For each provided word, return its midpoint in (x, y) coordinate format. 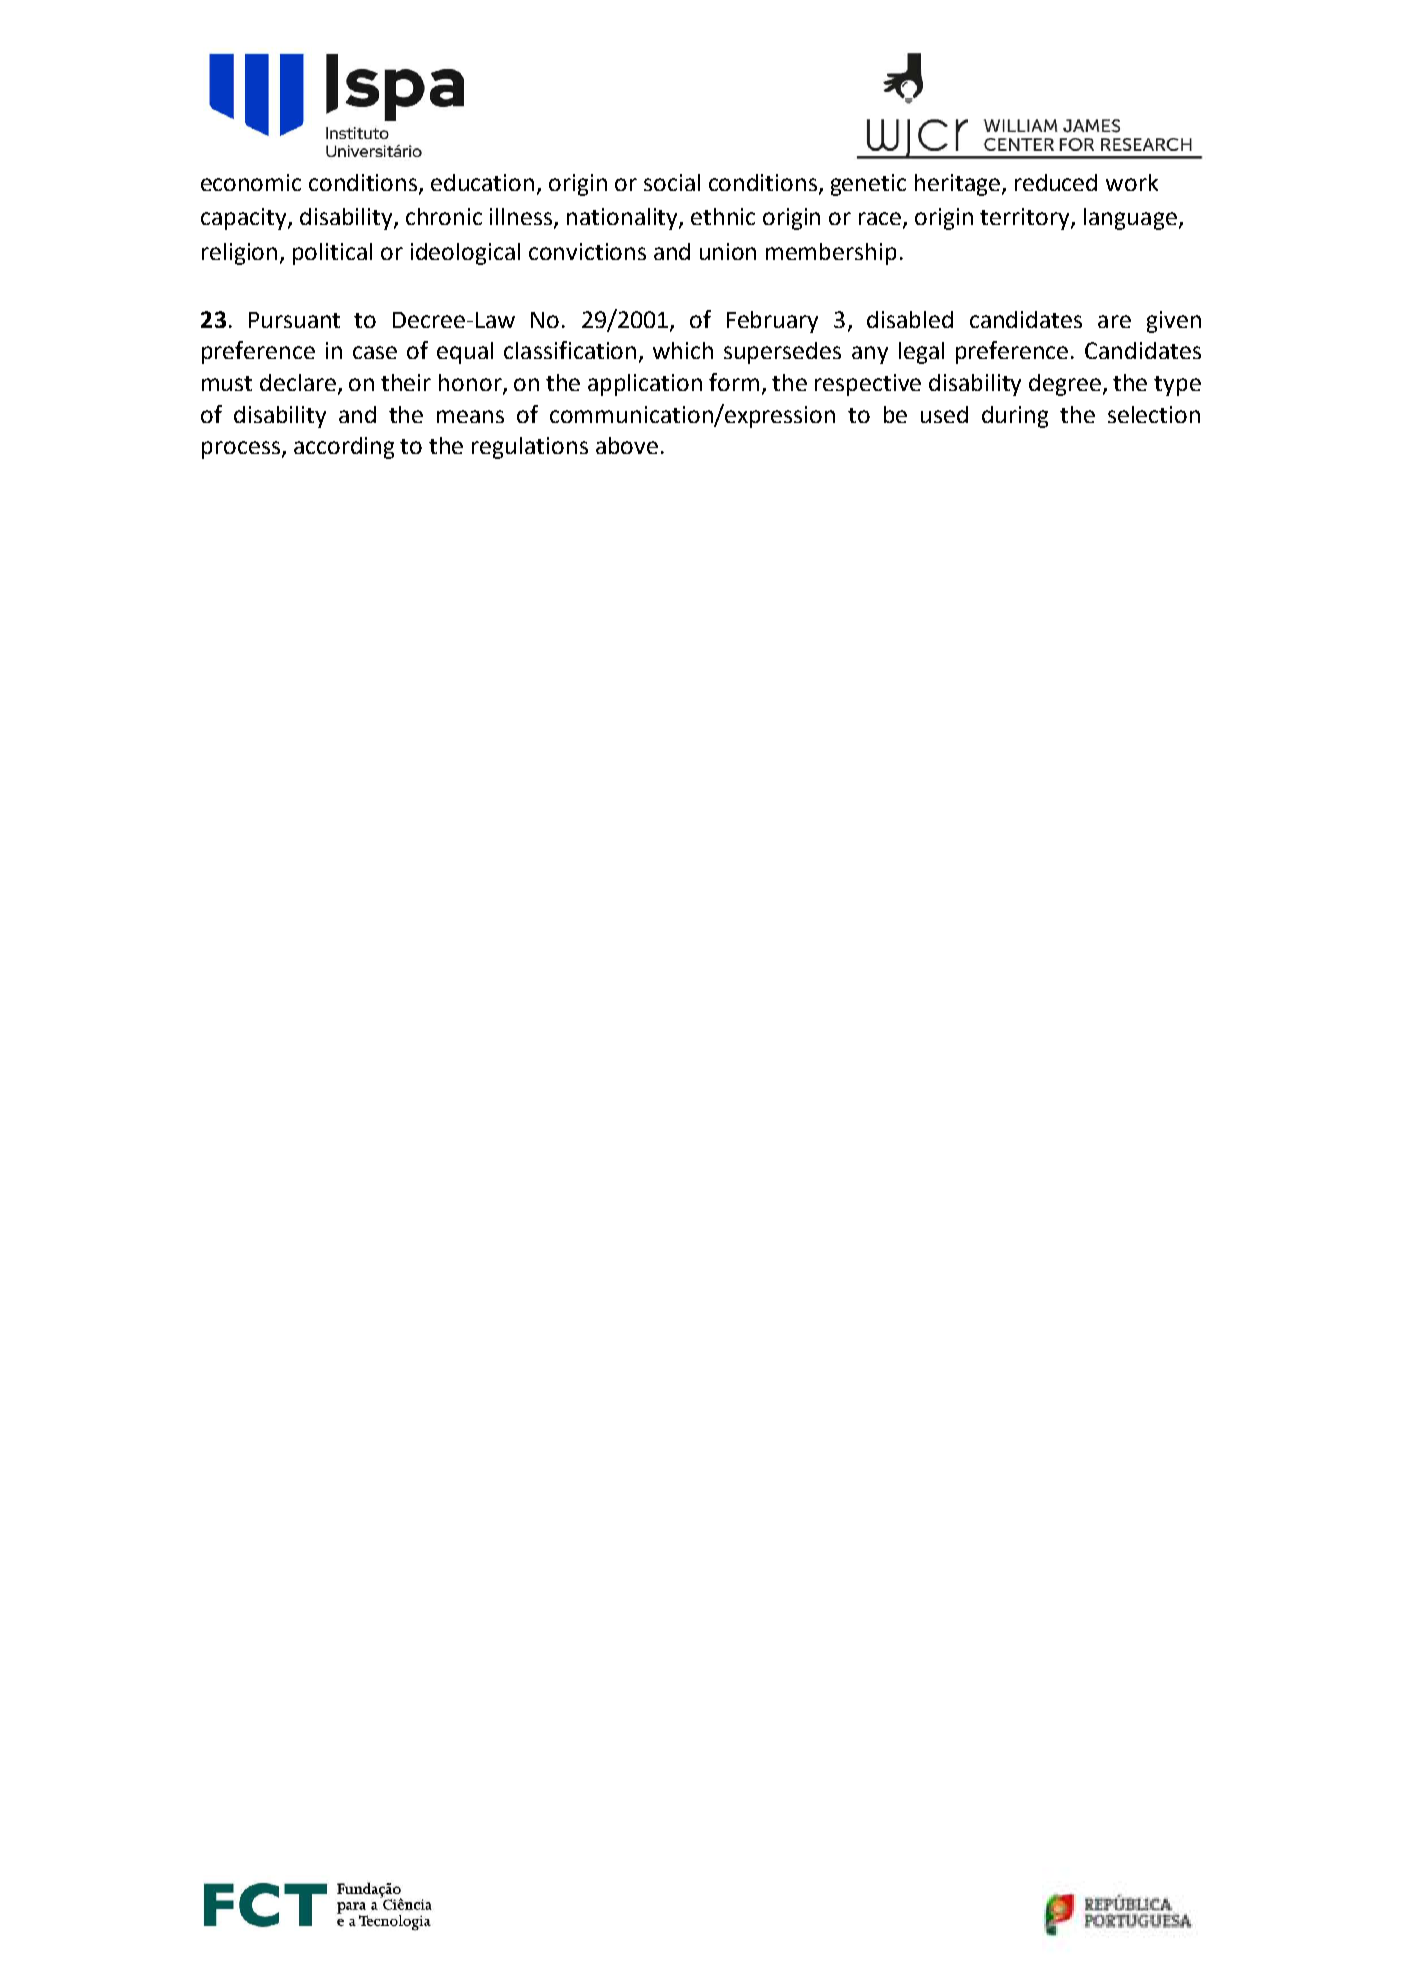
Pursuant (294, 320)
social (672, 182)
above (627, 445)
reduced (1056, 182)
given (1174, 322)
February (772, 322)
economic (251, 182)
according (344, 448)
